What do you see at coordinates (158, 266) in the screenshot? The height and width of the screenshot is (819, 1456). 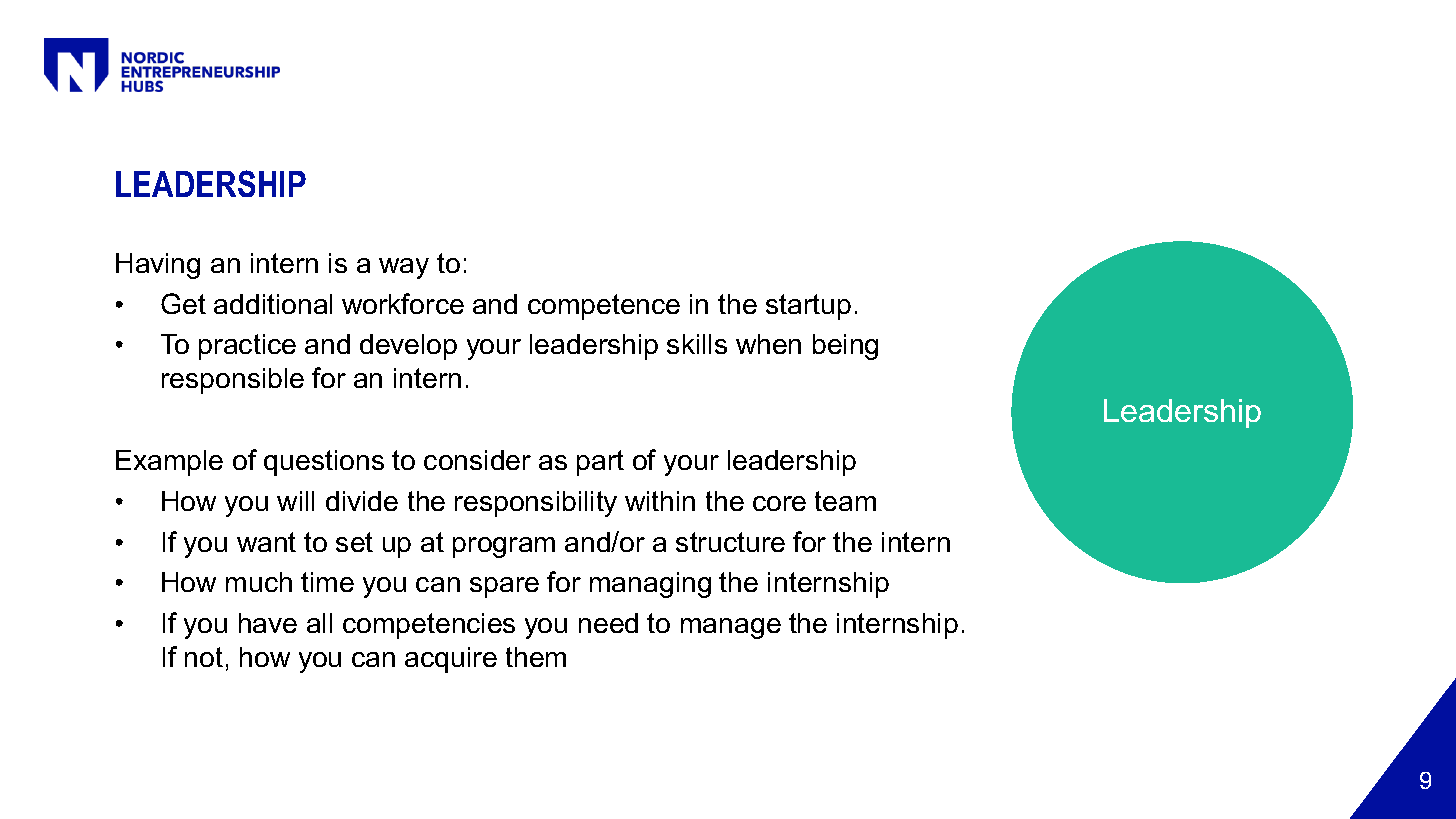 I see `Having` at bounding box center [158, 266].
